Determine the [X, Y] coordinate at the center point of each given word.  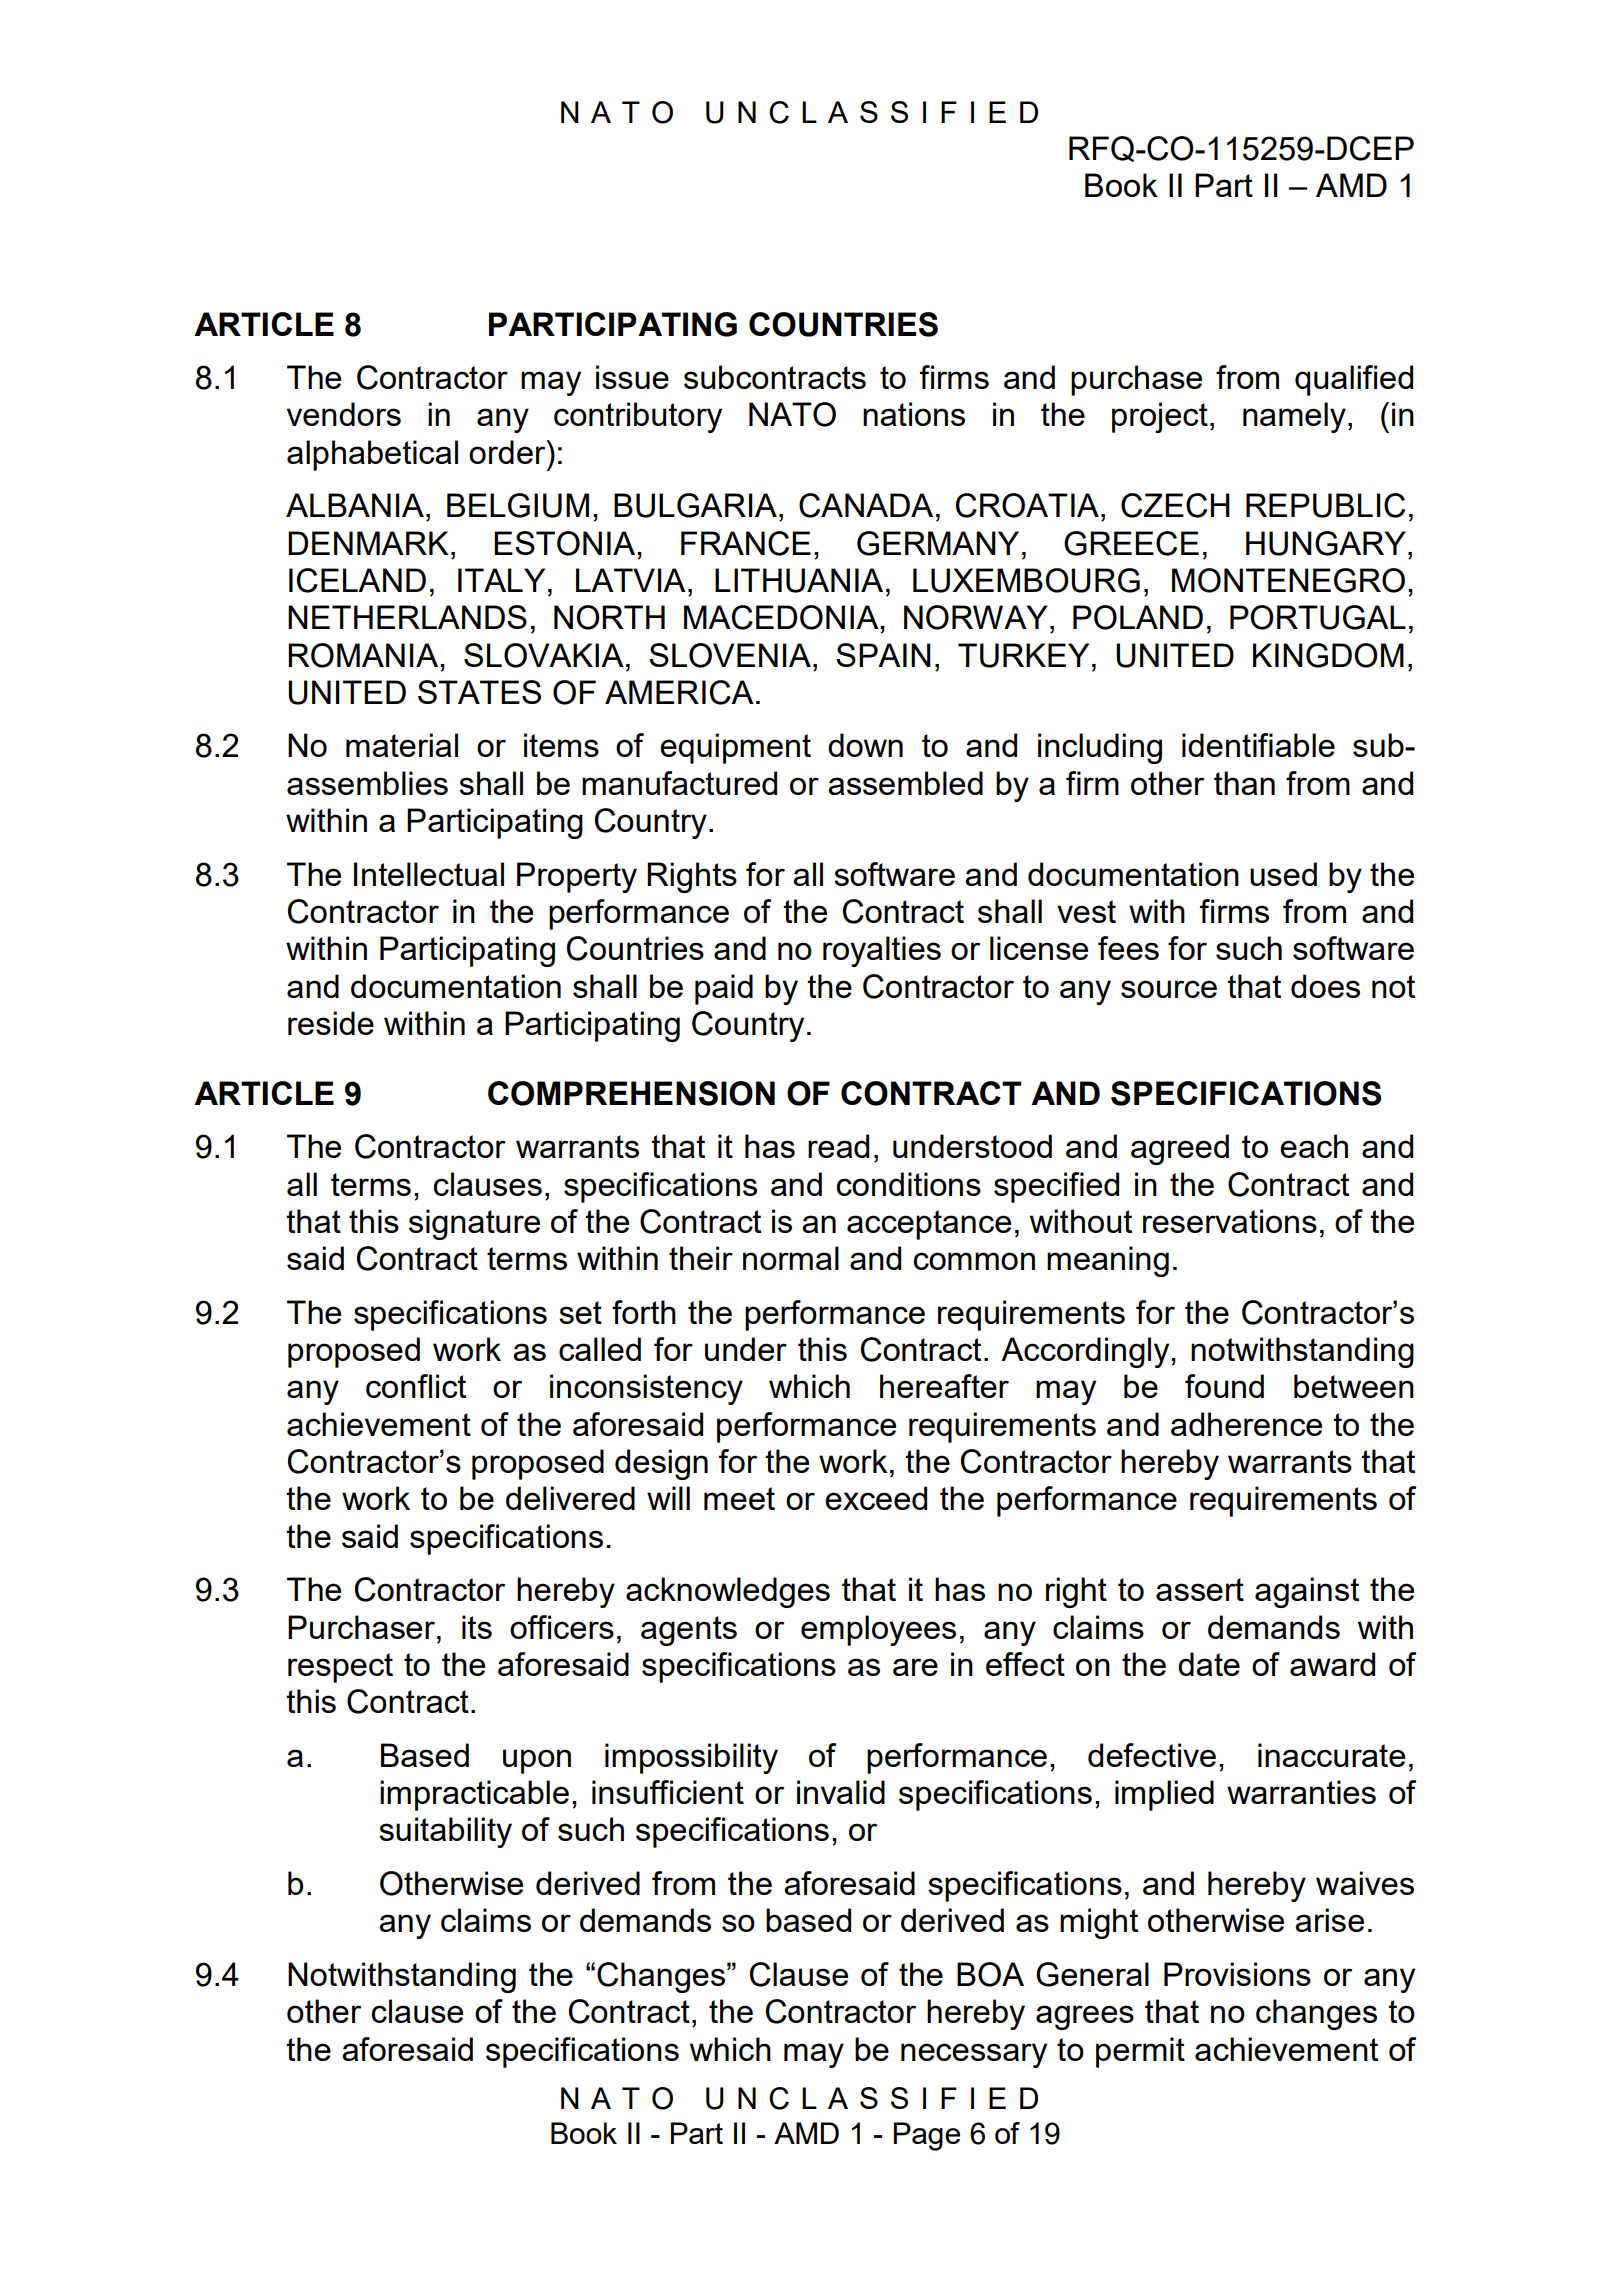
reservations [1230, 1221]
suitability [445, 1832]
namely [1294, 417]
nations [914, 414]
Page [927, 2136]
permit [1140, 2052]
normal [791, 1258]
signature [474, 1224]
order [508, 452]
